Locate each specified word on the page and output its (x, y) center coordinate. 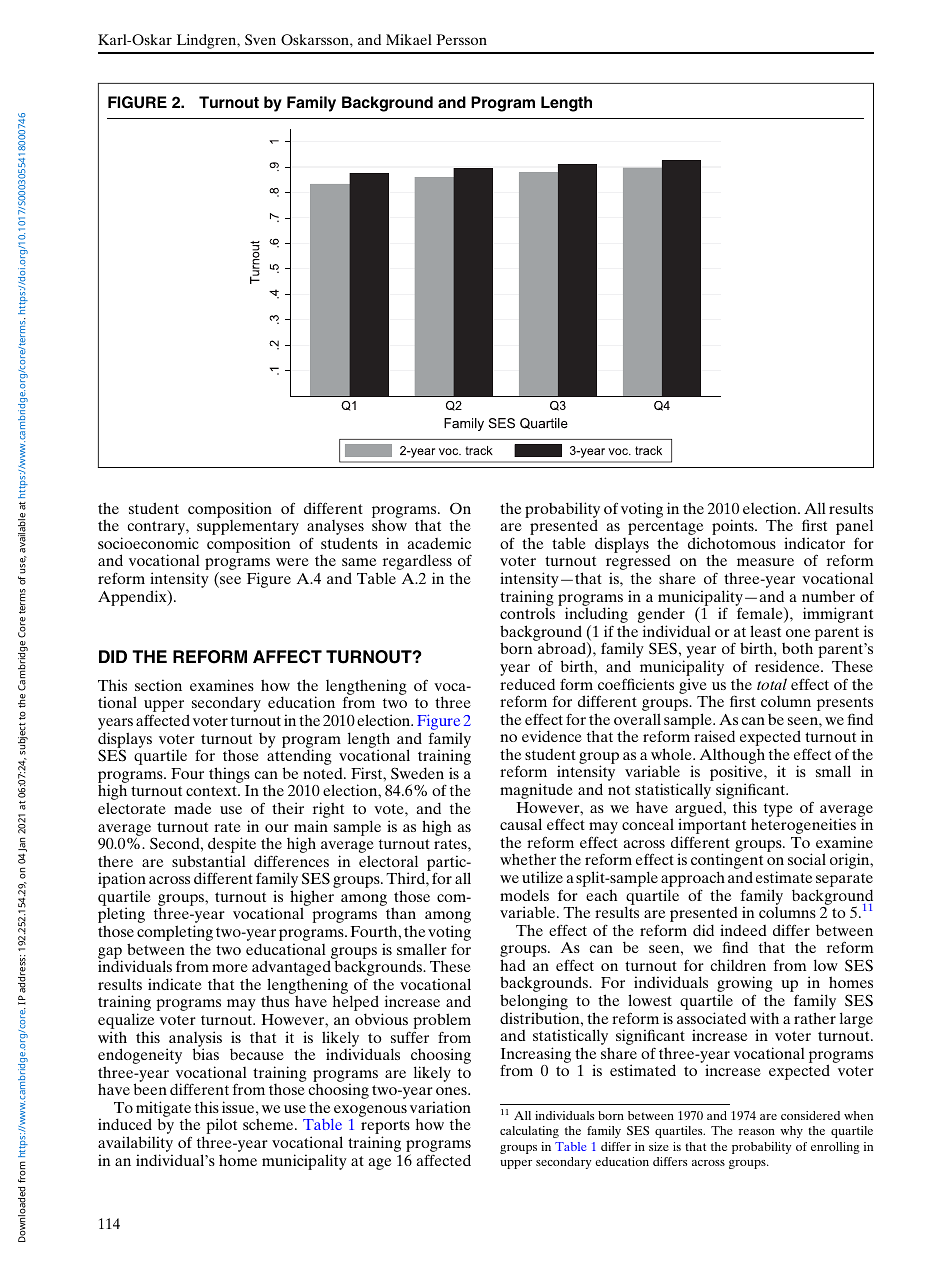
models (524, 895)
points (734, 527)
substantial (209, 861)
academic (439, 543)
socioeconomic (148, 543)
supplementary (248, 529)
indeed (743, 930)
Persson (461, 39)
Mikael (409, 39)
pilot (221, 1126)
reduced (527, 684)
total (772, 684)
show (389, 525)
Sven (260, 39)
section (158, 685)
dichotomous (732, 543)
